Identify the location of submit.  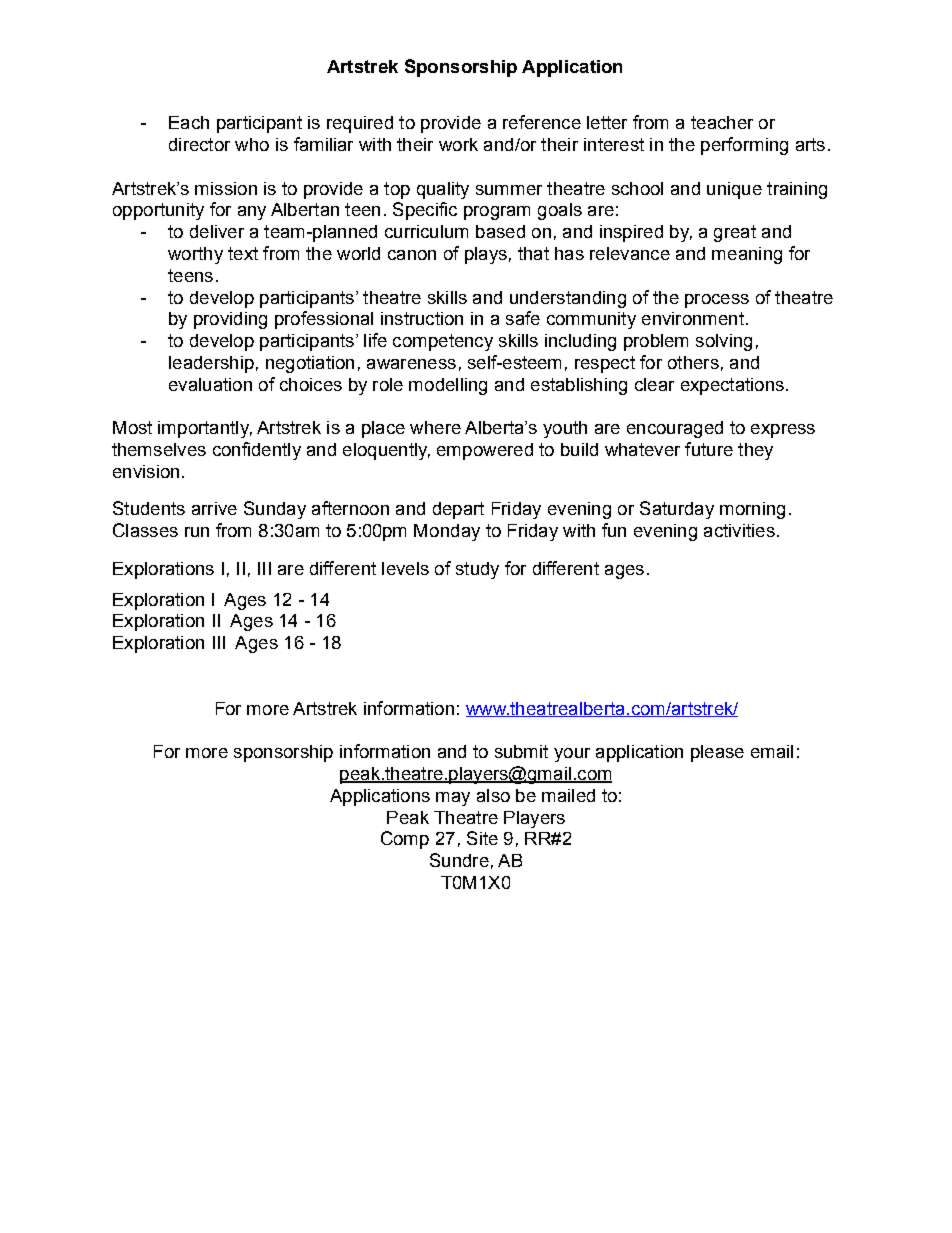
(521, 751).
